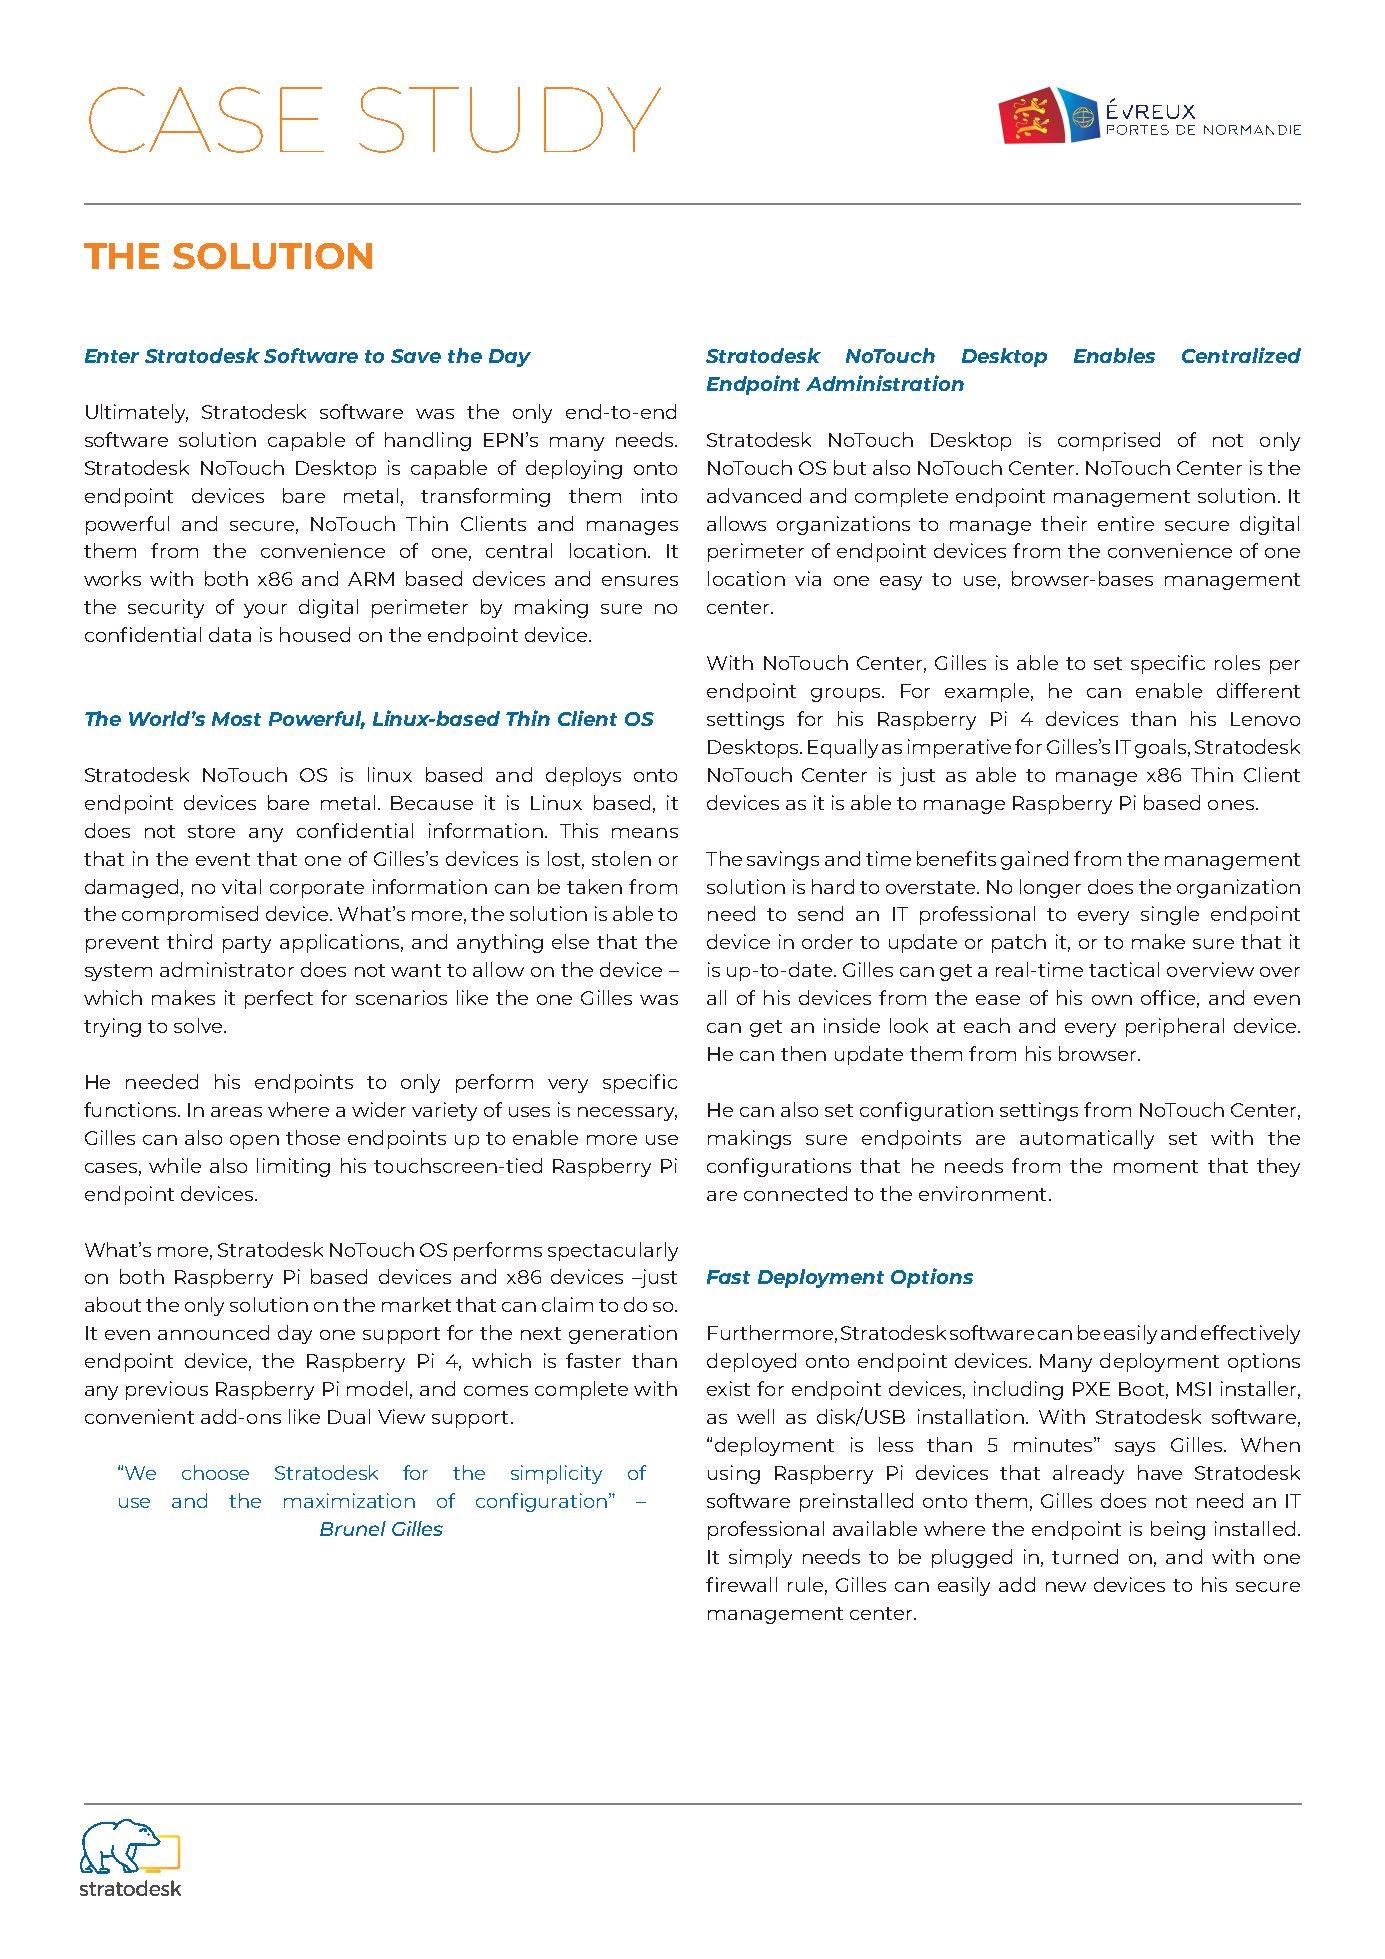  Describe the element at coordinates (1178, 1530) in the screenshot. I see `being` at that location.
